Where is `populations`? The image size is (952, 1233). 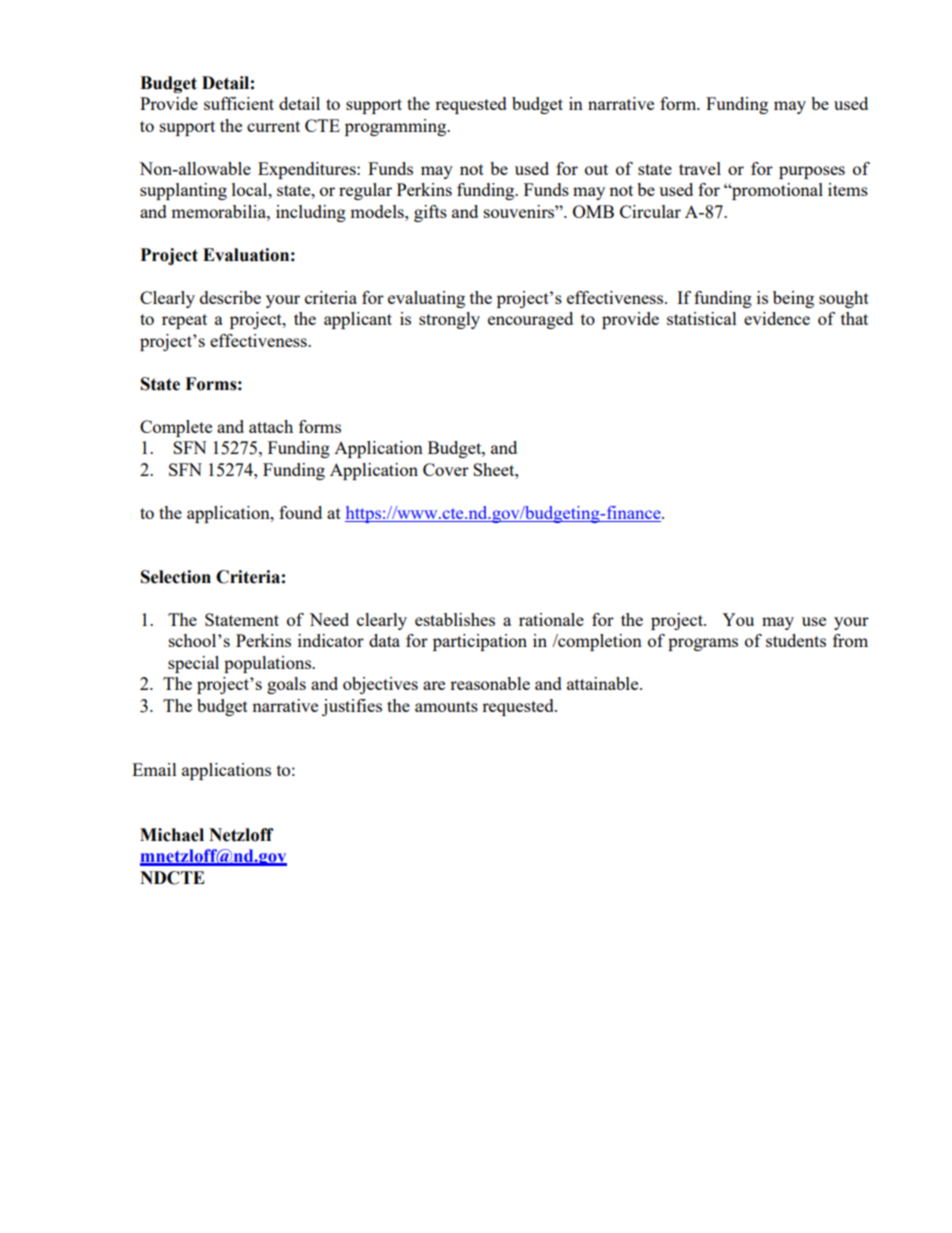
populations is located at coordinates (268, 664).
